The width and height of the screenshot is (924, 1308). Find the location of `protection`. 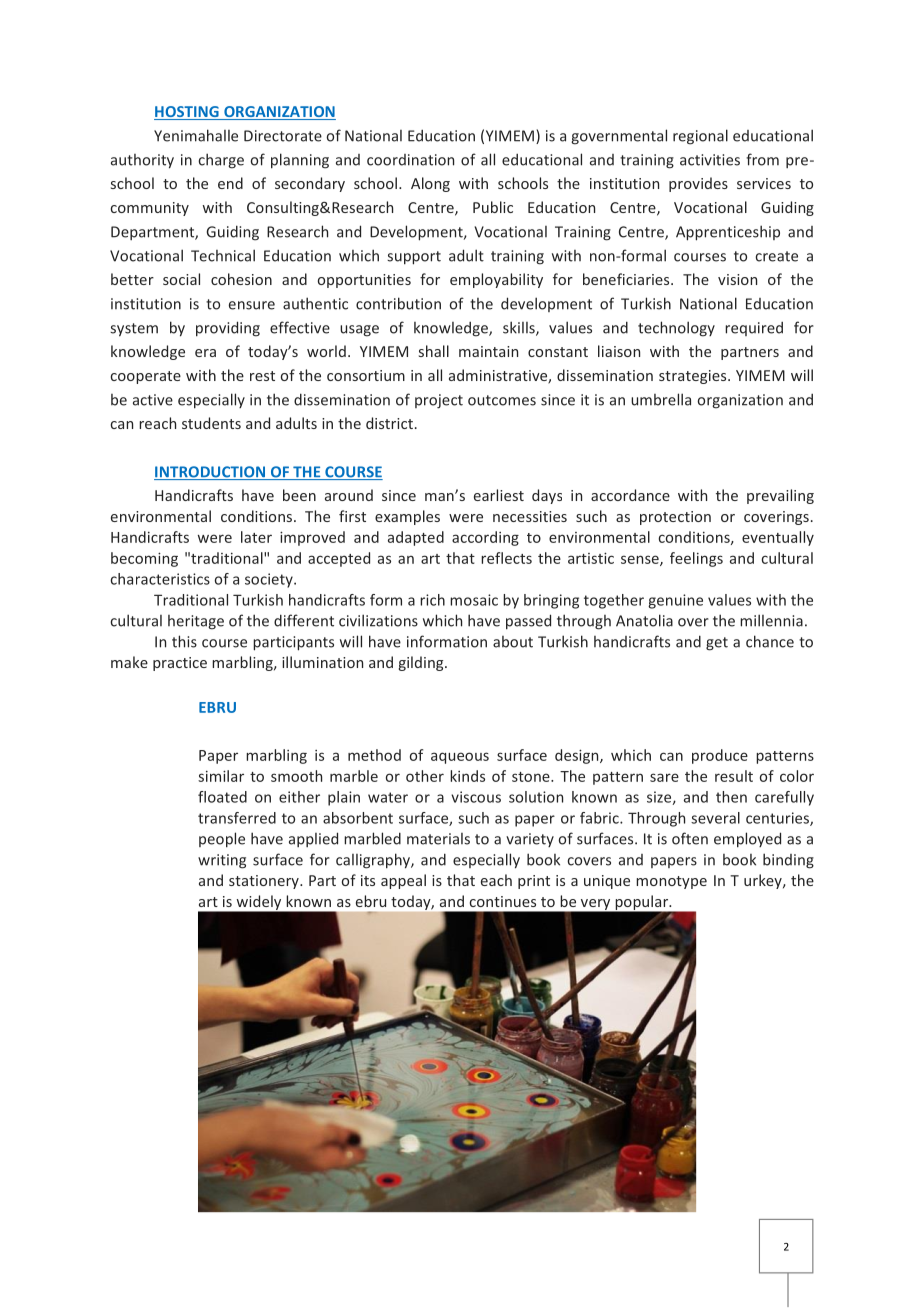

protection is located at coordinates (675, 518).
